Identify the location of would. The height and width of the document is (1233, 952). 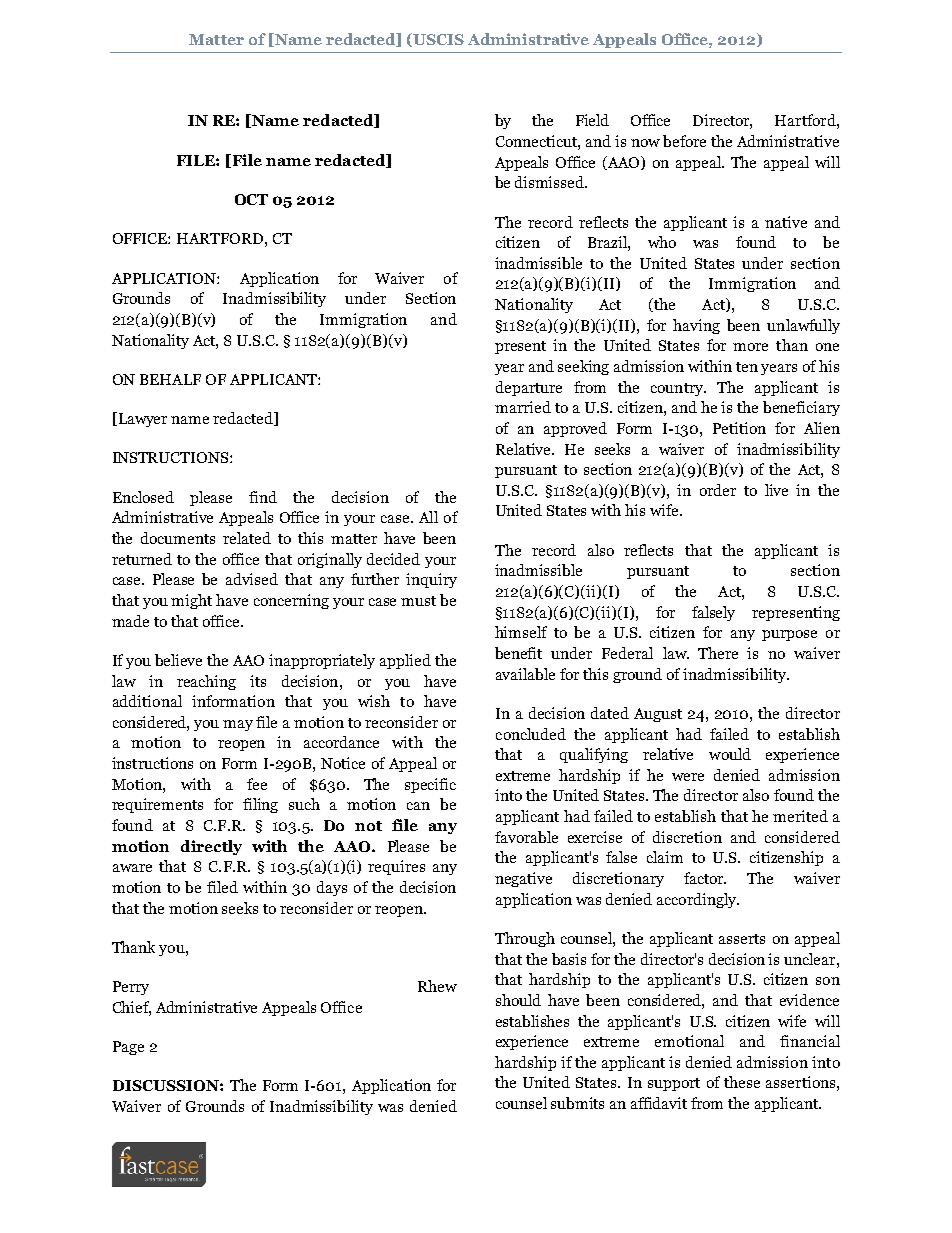
(730, 754).
